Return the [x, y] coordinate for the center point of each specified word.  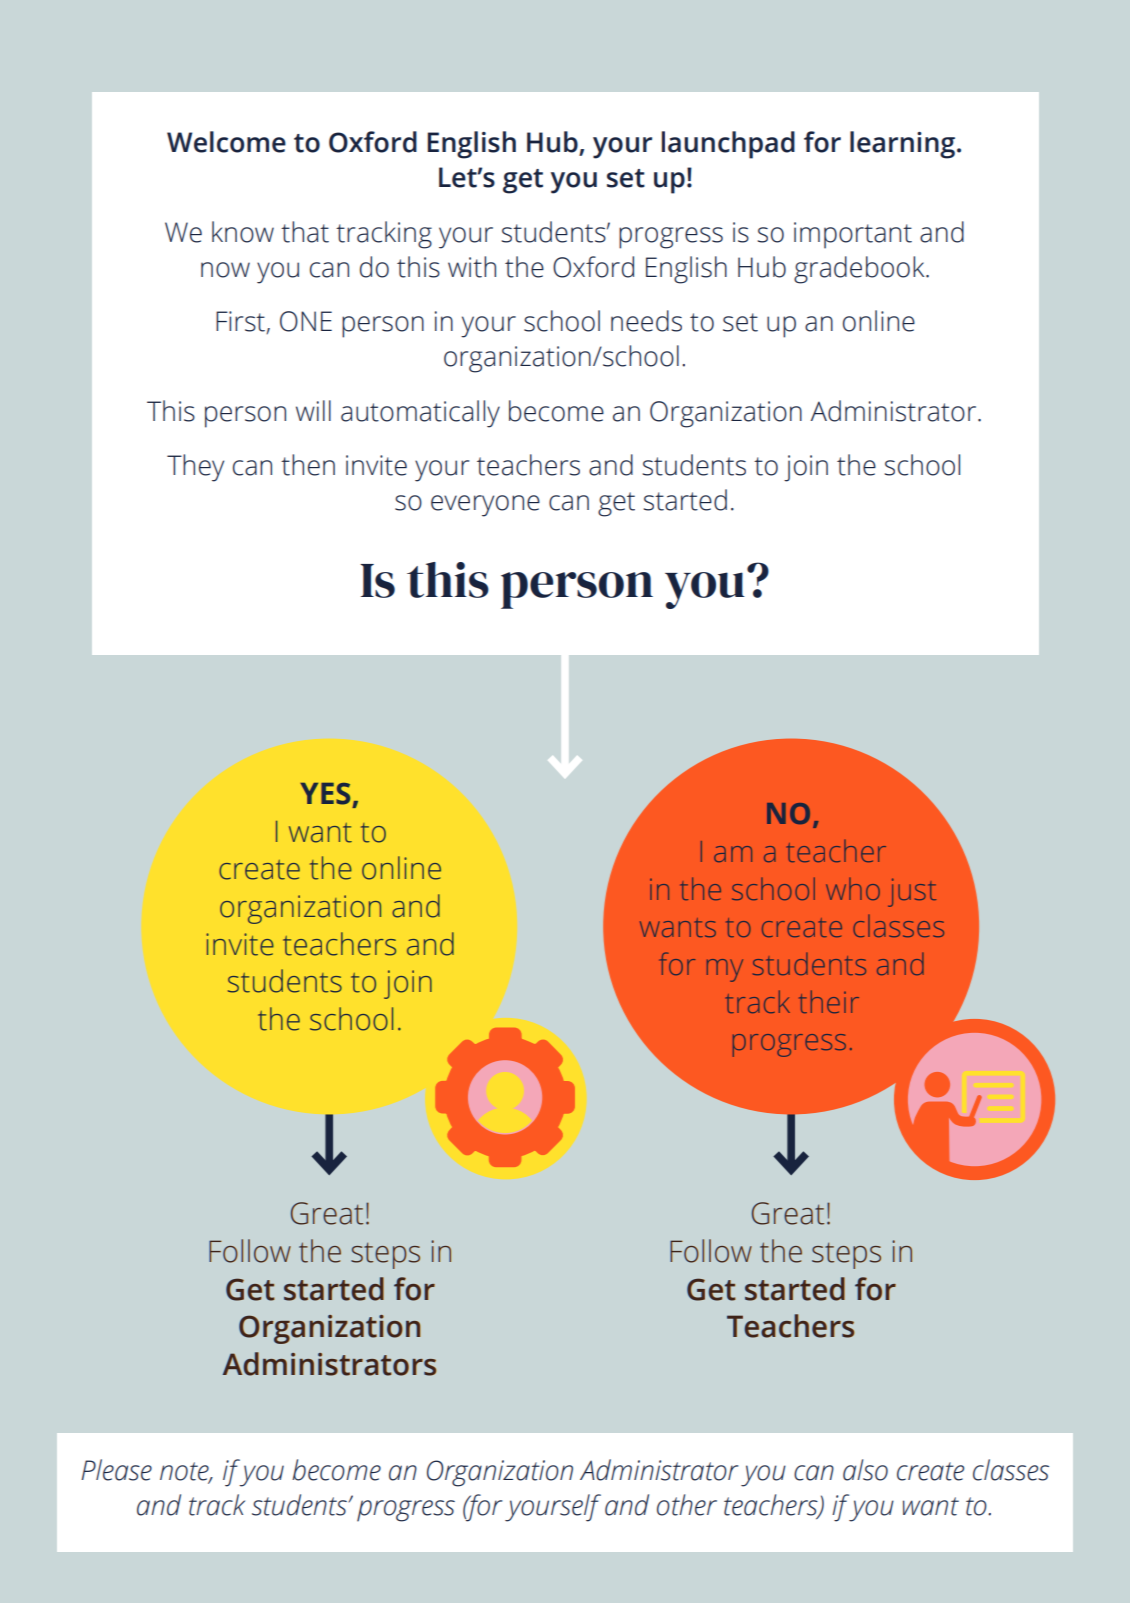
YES [325, 794]
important [853, 235]
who [853, 889]
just [912, 892]
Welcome [226, 142]
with [472, 267]
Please [116, 1470]
